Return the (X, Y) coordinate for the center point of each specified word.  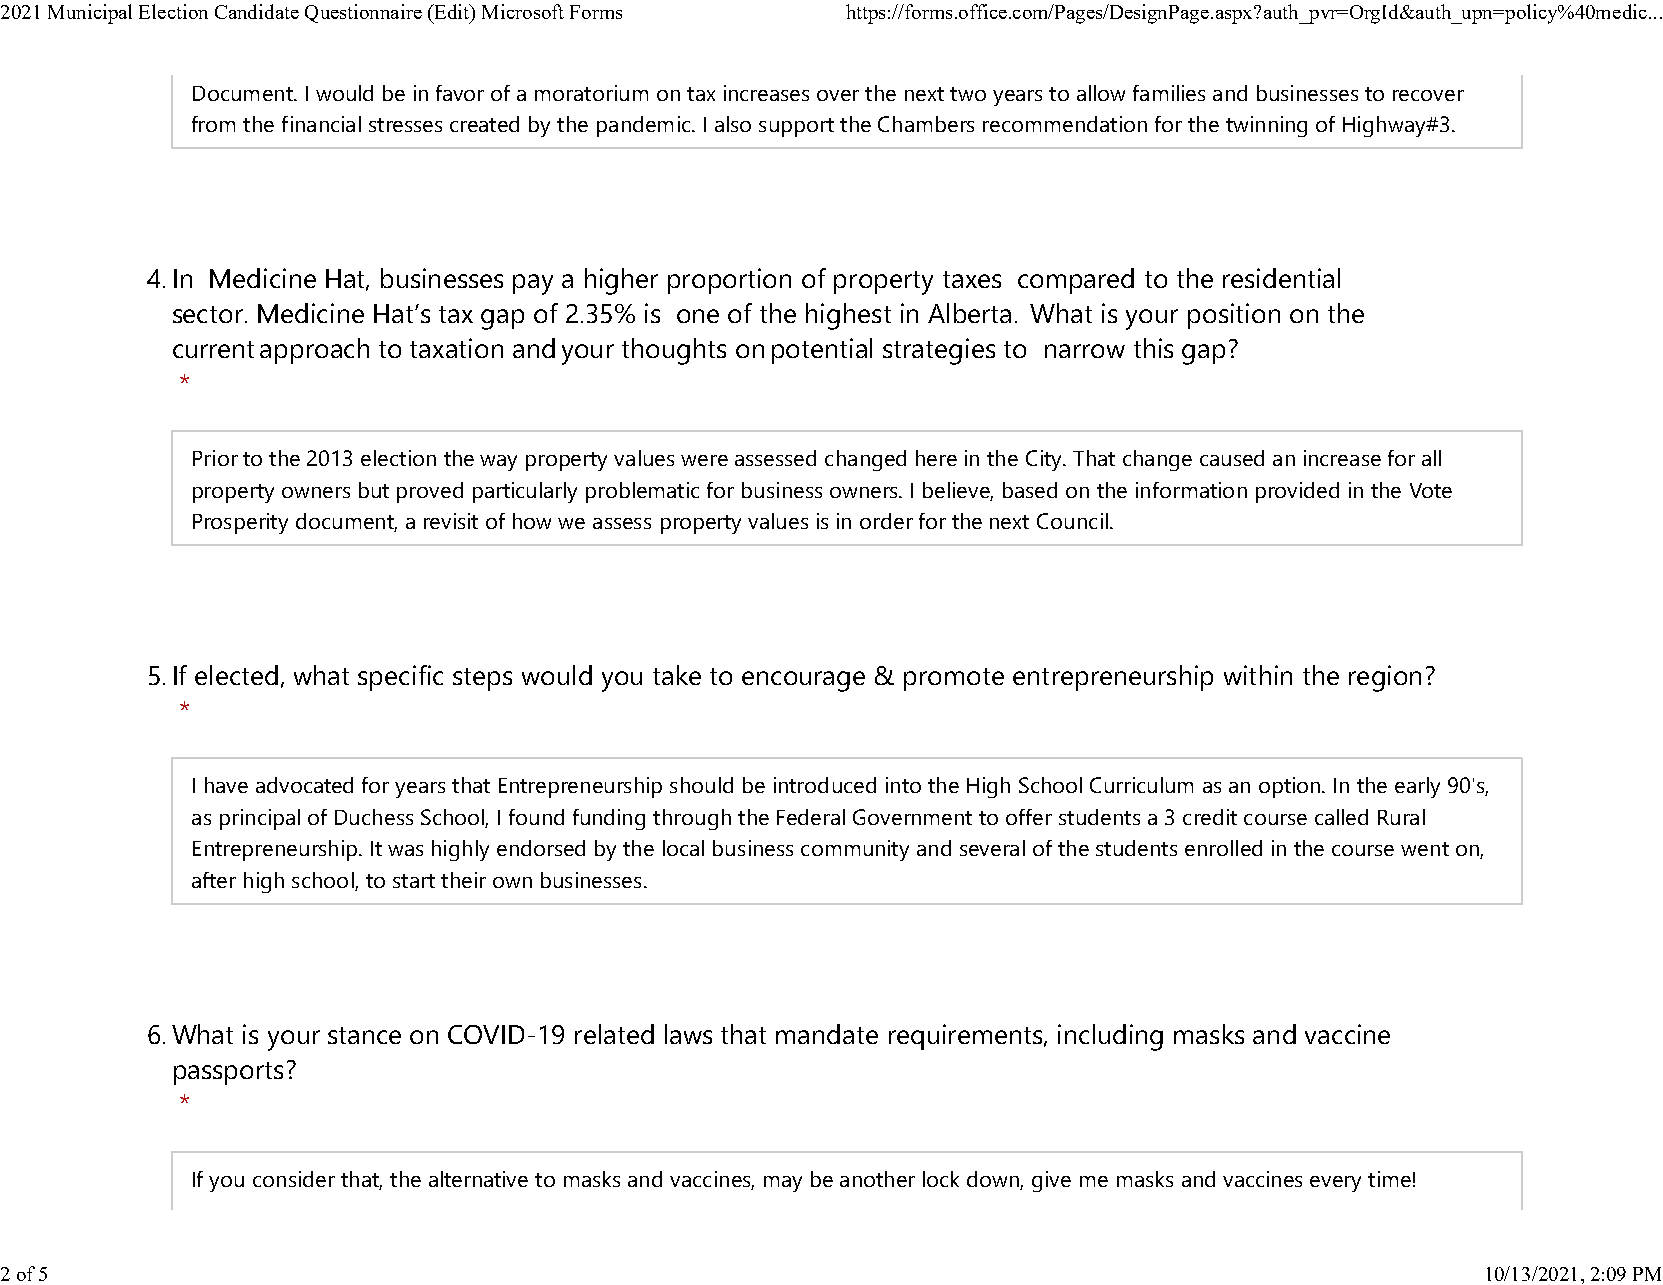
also (733, 124)
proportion (729, 281)
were (704, 460)
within (1258, 675)
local (683, 848)
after (214, 880)
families (1169, 93)
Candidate (257, 11)
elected (236, 675)
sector (209, 314)
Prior (215, 458)
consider (294, 1179)
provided (1297, 492)
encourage (803, 681)
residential (1281, 278)
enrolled (1223, 848)
